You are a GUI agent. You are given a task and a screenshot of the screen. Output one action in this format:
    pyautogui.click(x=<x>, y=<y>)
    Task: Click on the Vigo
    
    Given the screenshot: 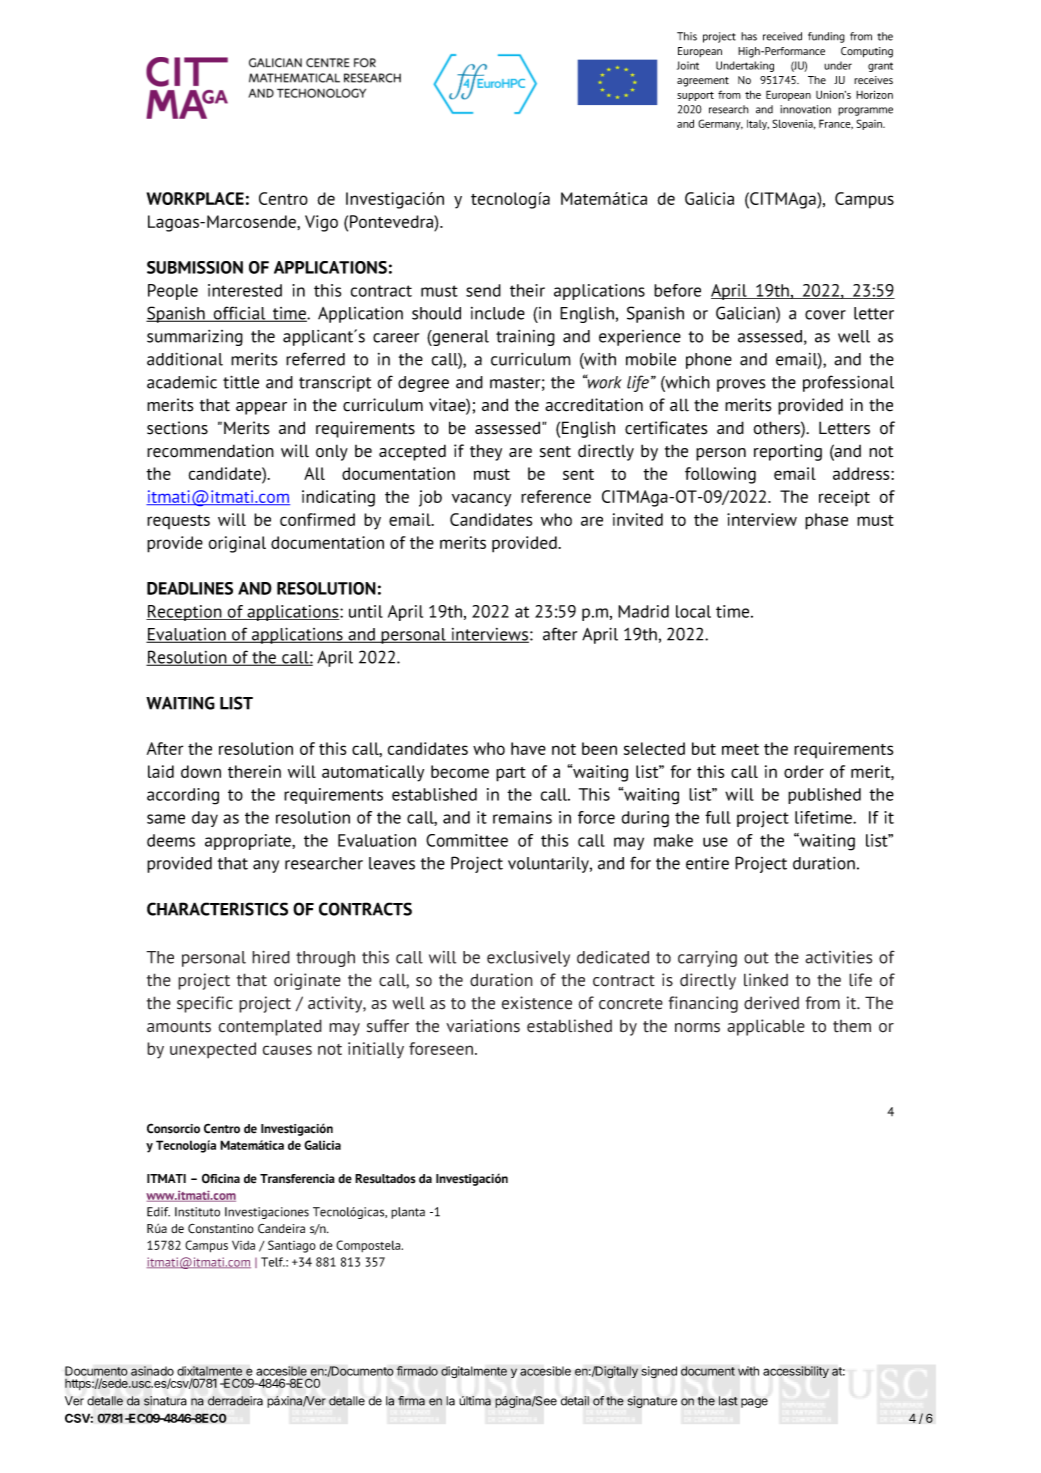 What is the action you would take?
    pyautogui.click(x=321, y=223)
